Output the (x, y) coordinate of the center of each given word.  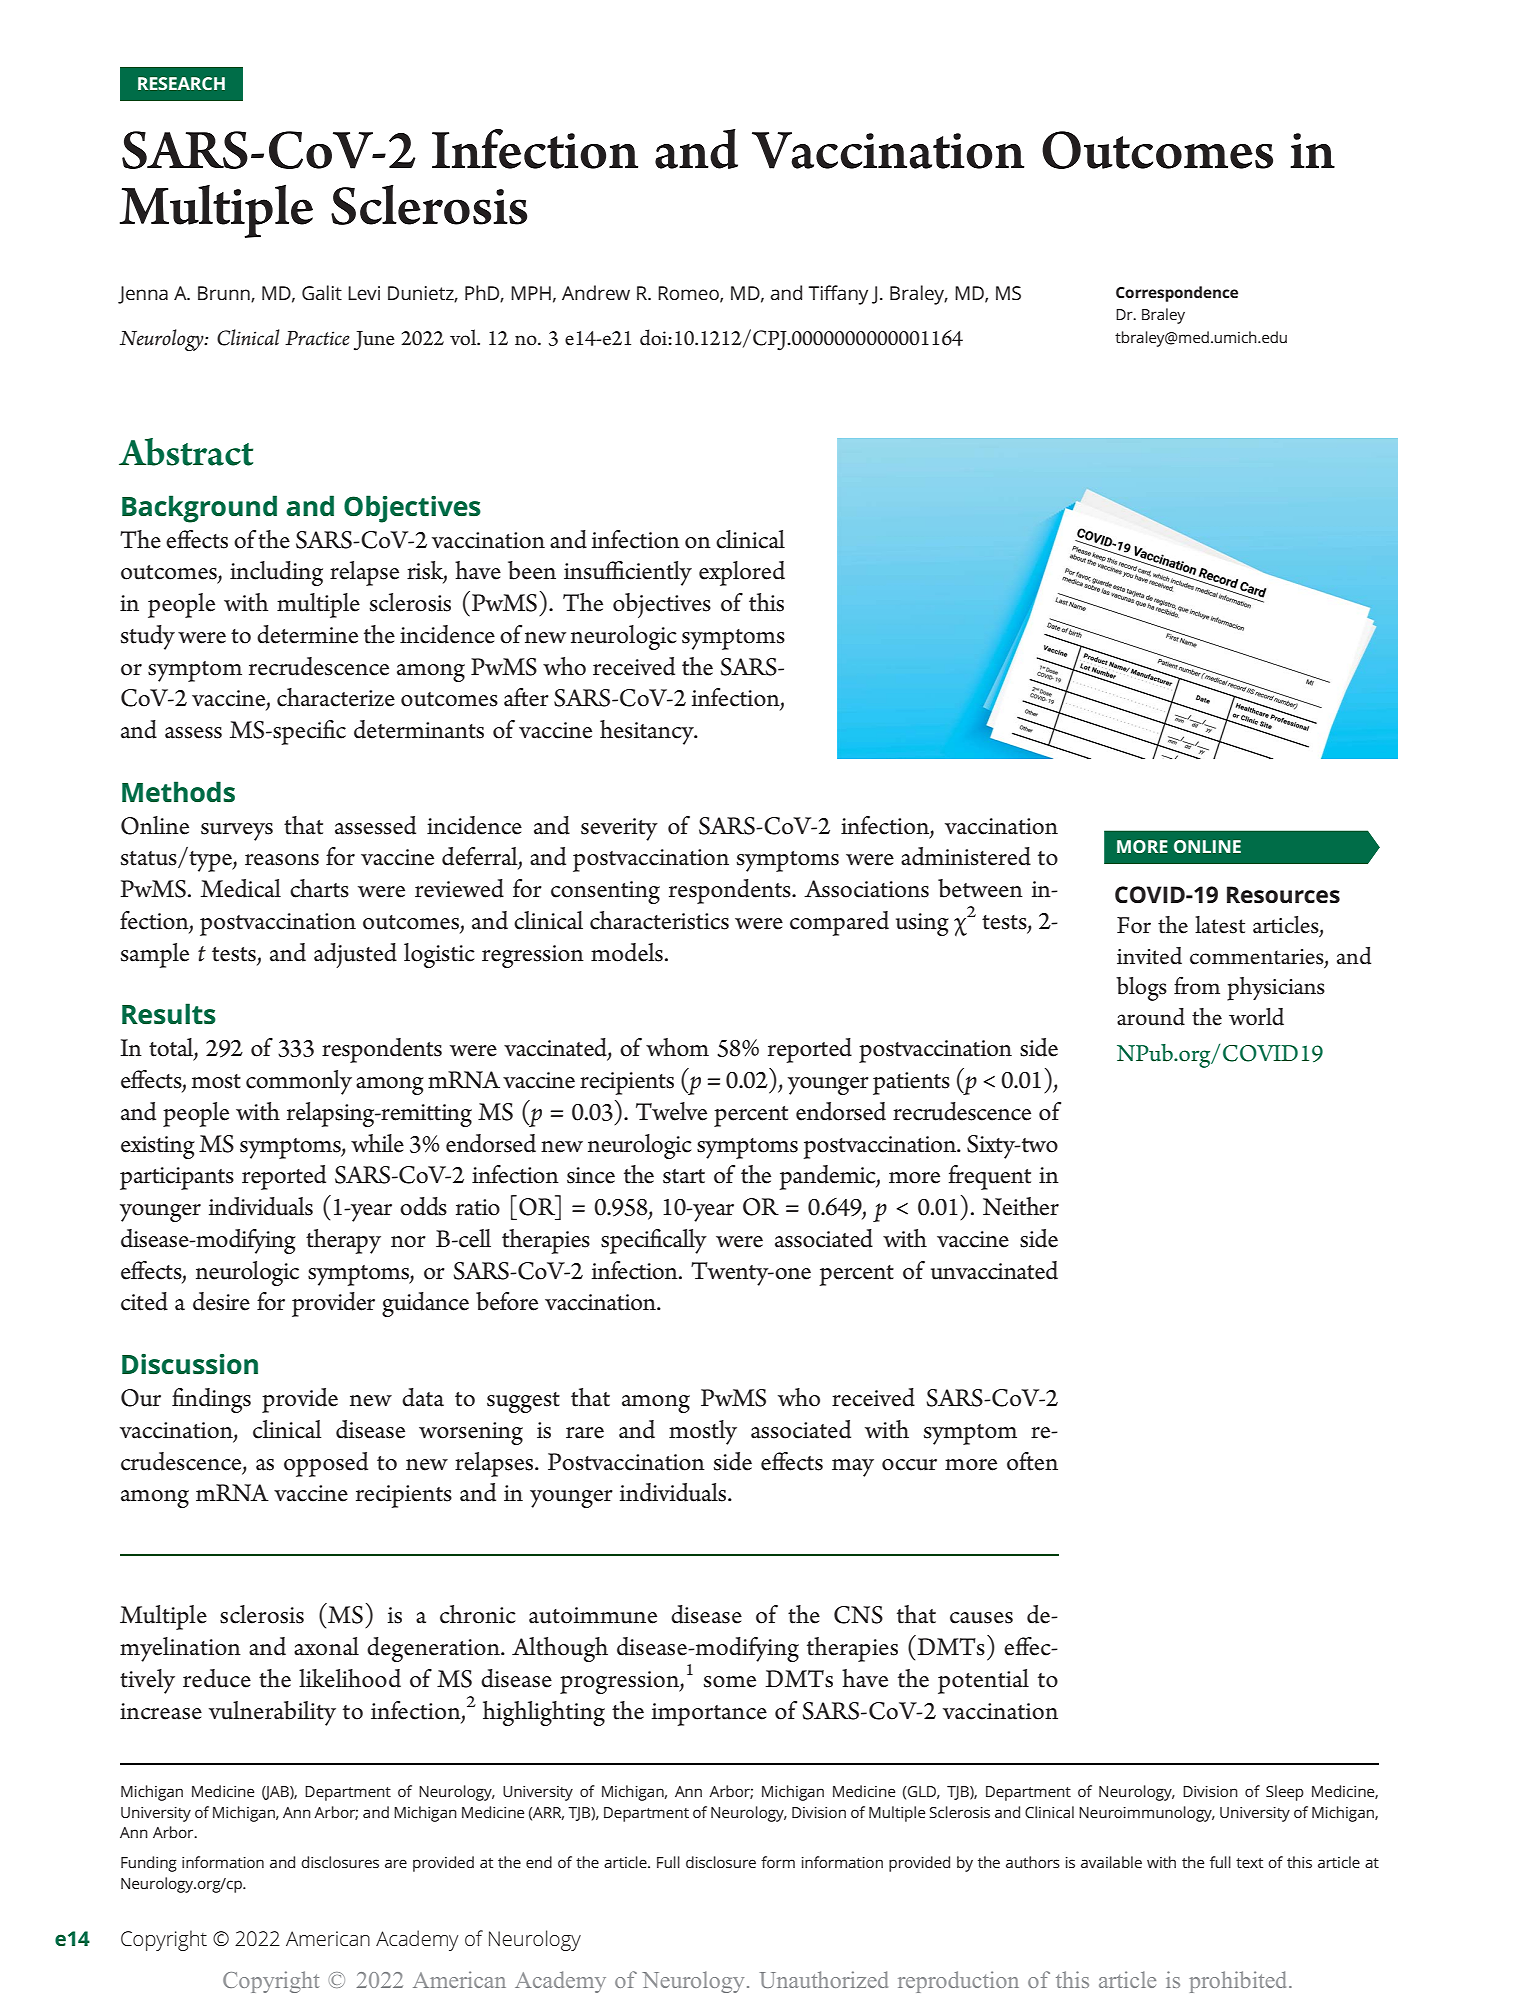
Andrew (596, 292)
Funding (149, 1864)
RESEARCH (181, 83)
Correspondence (1177, 294)
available (1111, 1862)
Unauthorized (824, 1979)
